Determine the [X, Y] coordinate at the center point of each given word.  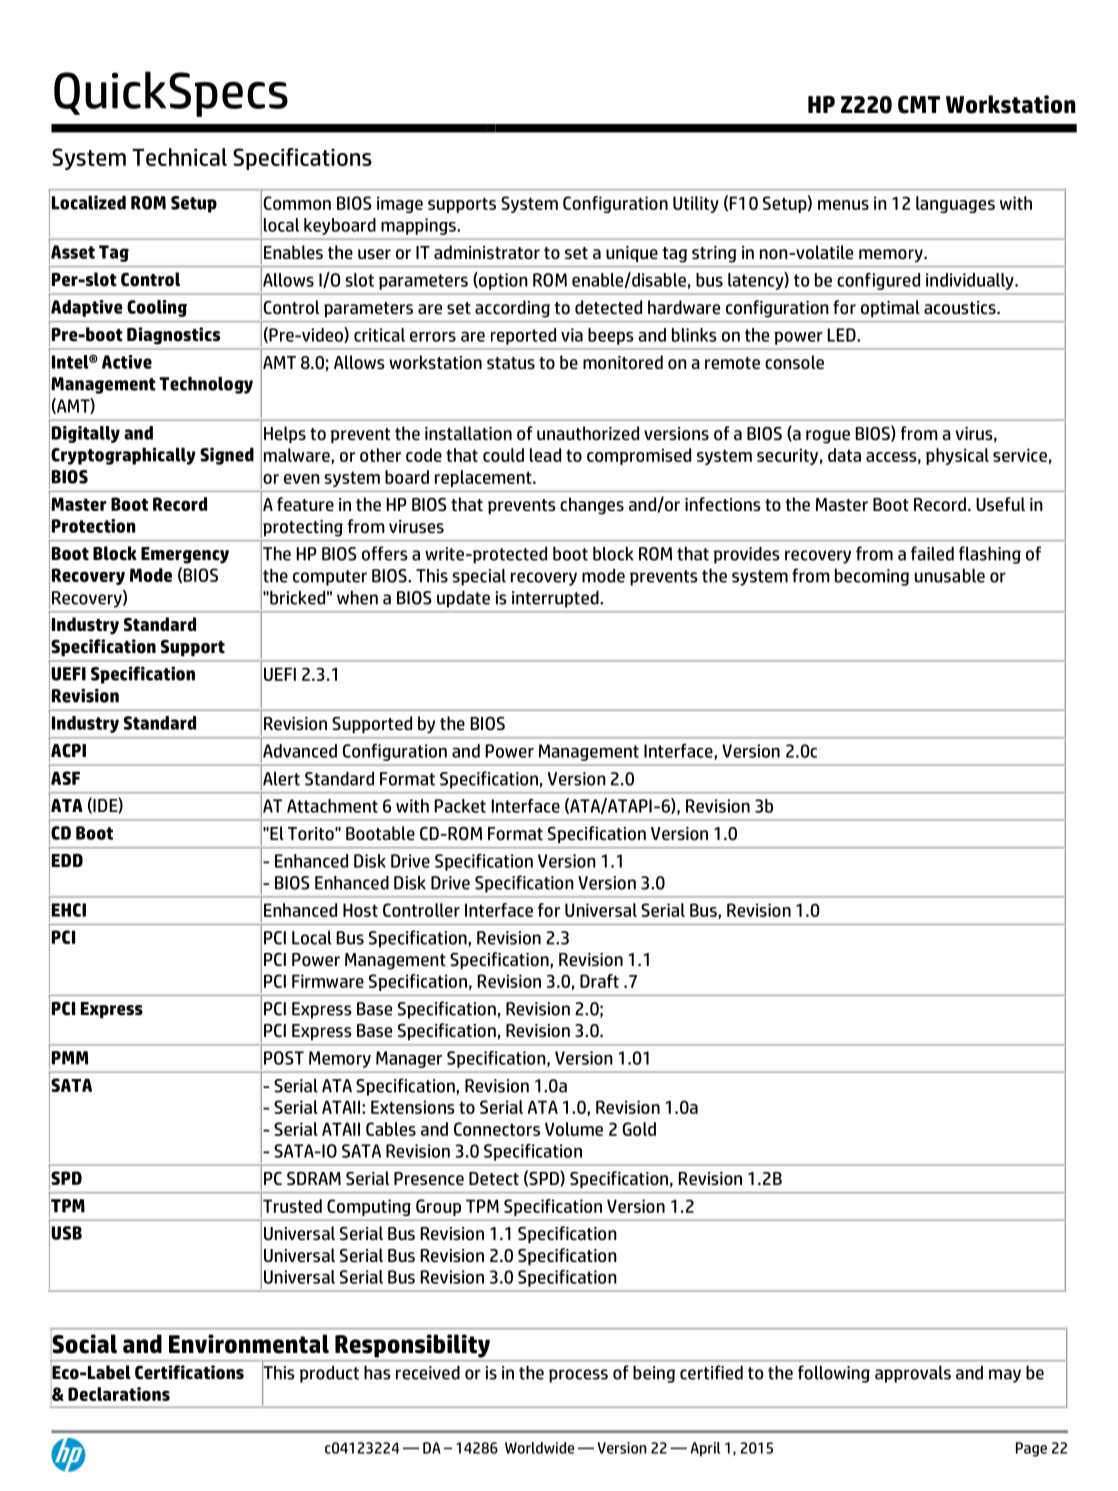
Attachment [332, 806]
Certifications [189, 1372]
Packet [460, 806]
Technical [179, 157]
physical [957, 456]
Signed [227, 456]
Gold [639, 1129]
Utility [696, 204]
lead [545, 455]
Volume [574, 1129]
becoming [872, 577]
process [578, 1376]
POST [284, 1058]
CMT [919, 104]
